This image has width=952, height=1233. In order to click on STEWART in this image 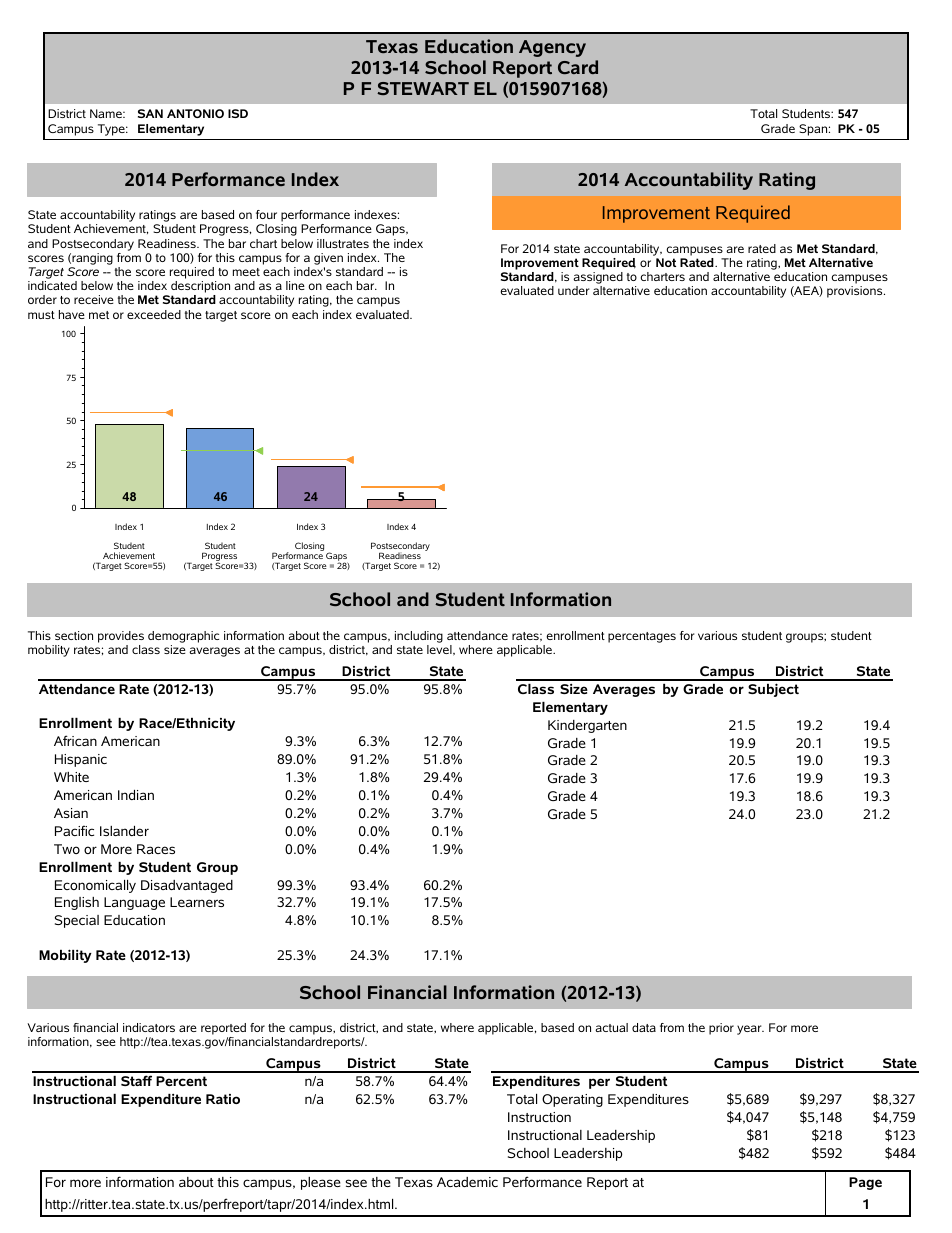, I will do `click(423, 88)`.
